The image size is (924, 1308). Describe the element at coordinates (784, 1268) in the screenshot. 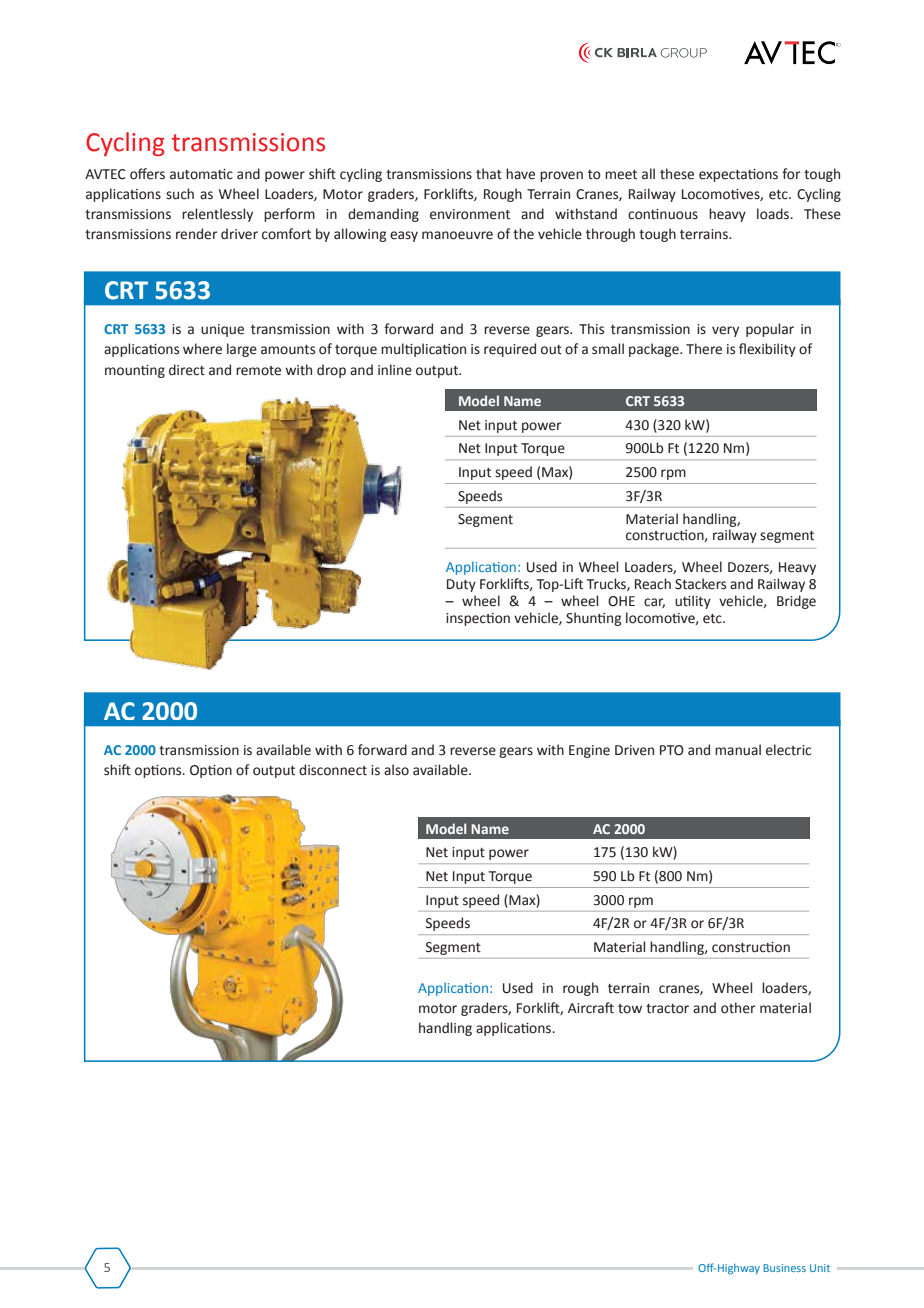

I see `Business` at that location.
